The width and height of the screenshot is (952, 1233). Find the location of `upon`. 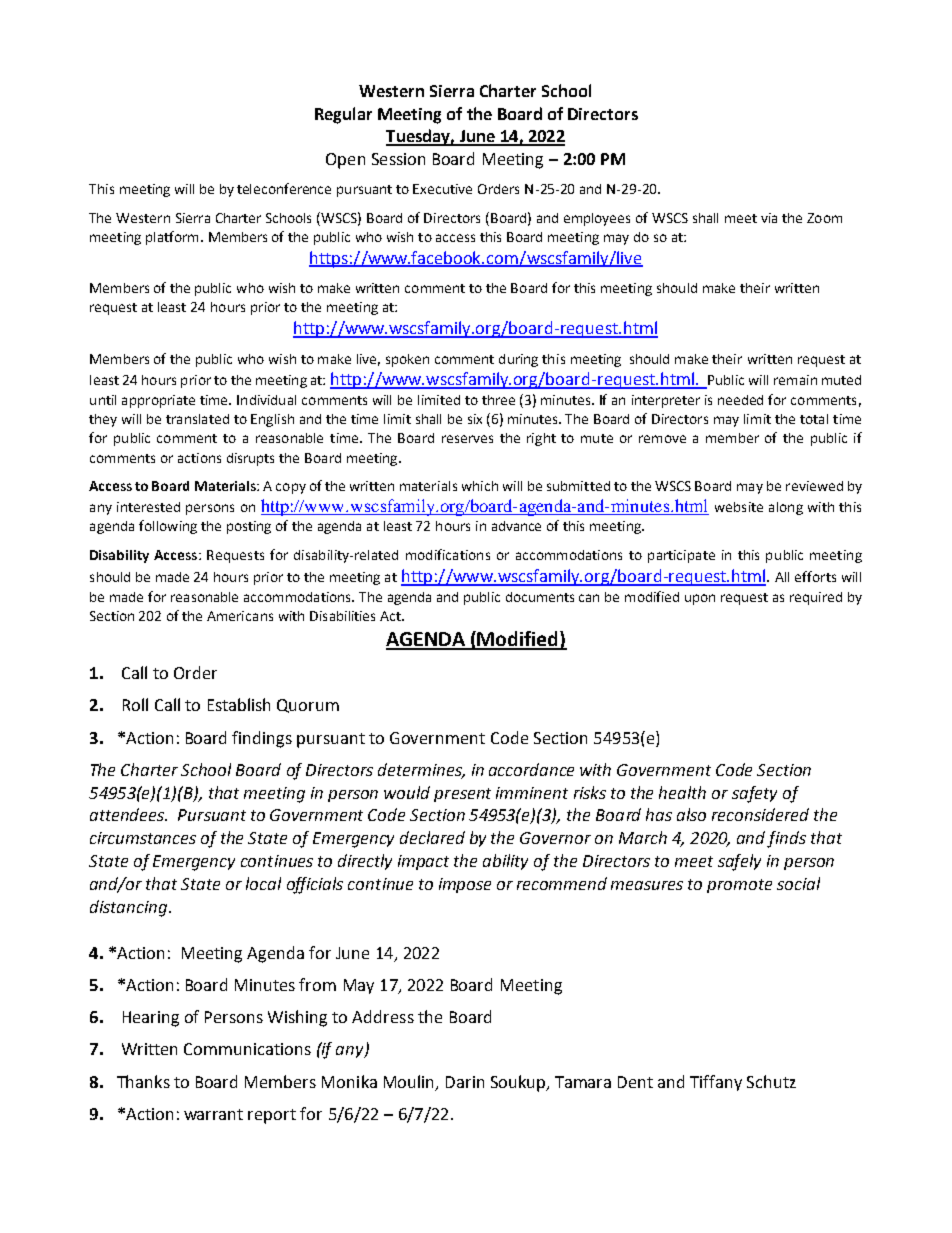

upon is located at coordinates (700, 599).
